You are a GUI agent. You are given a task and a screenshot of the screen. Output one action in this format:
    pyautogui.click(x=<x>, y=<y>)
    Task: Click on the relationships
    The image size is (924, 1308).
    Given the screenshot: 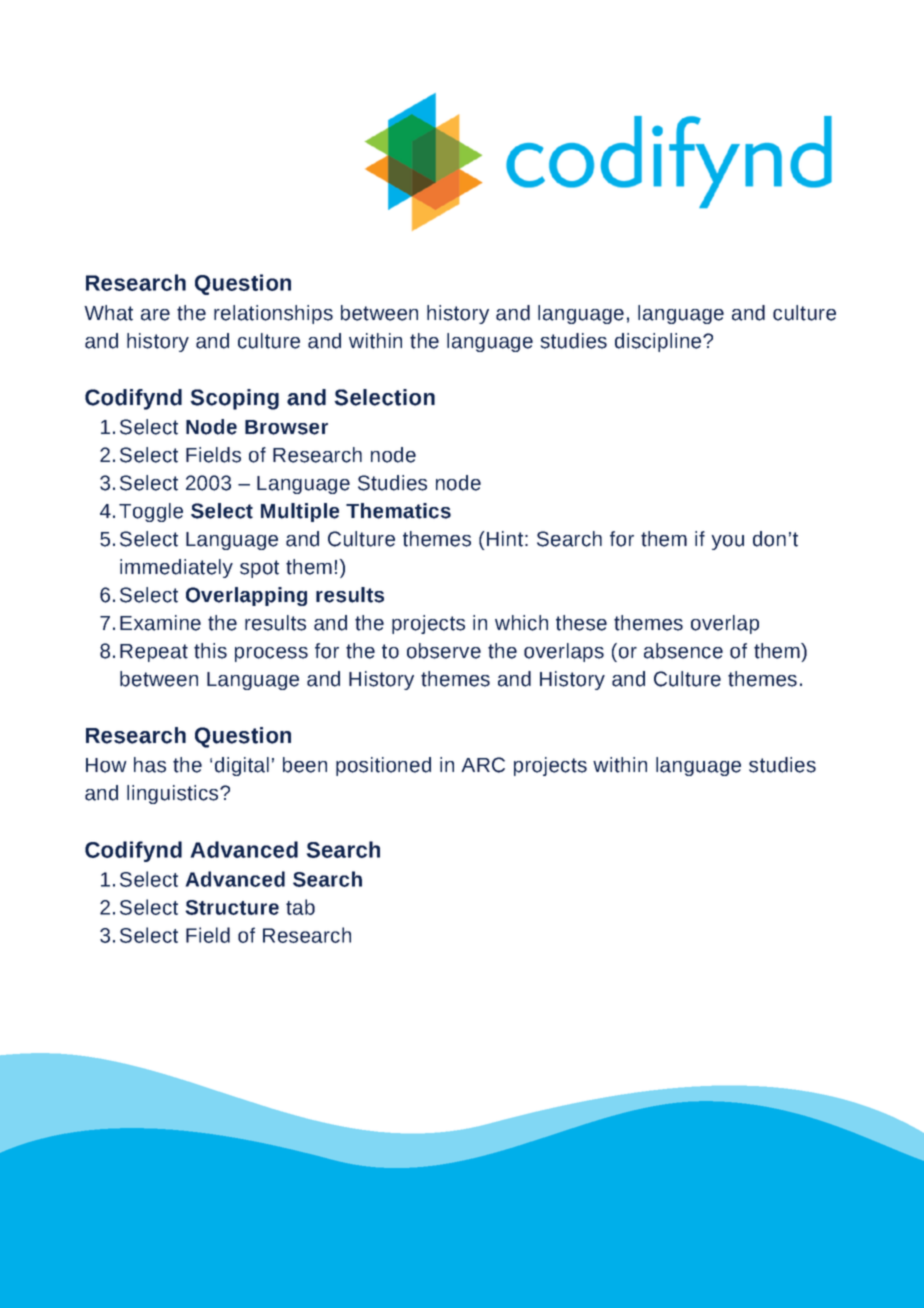 What is the action you would take?
    pyautogui.click(x=273, y=314)
